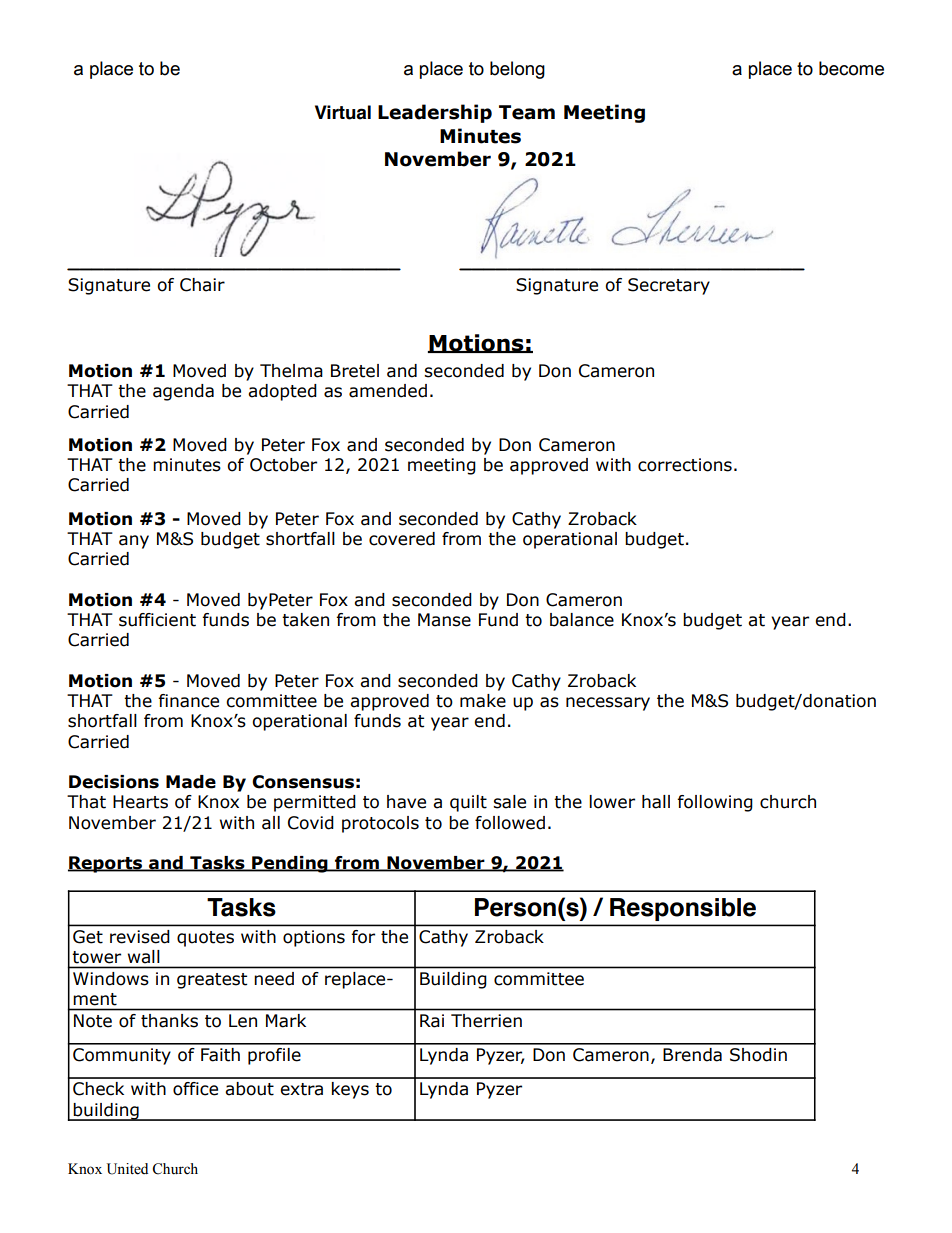 The width and height of the page is (952, 1233). Describe the element at coordinates (656, 802) in the page. I see `hall` at that location.
